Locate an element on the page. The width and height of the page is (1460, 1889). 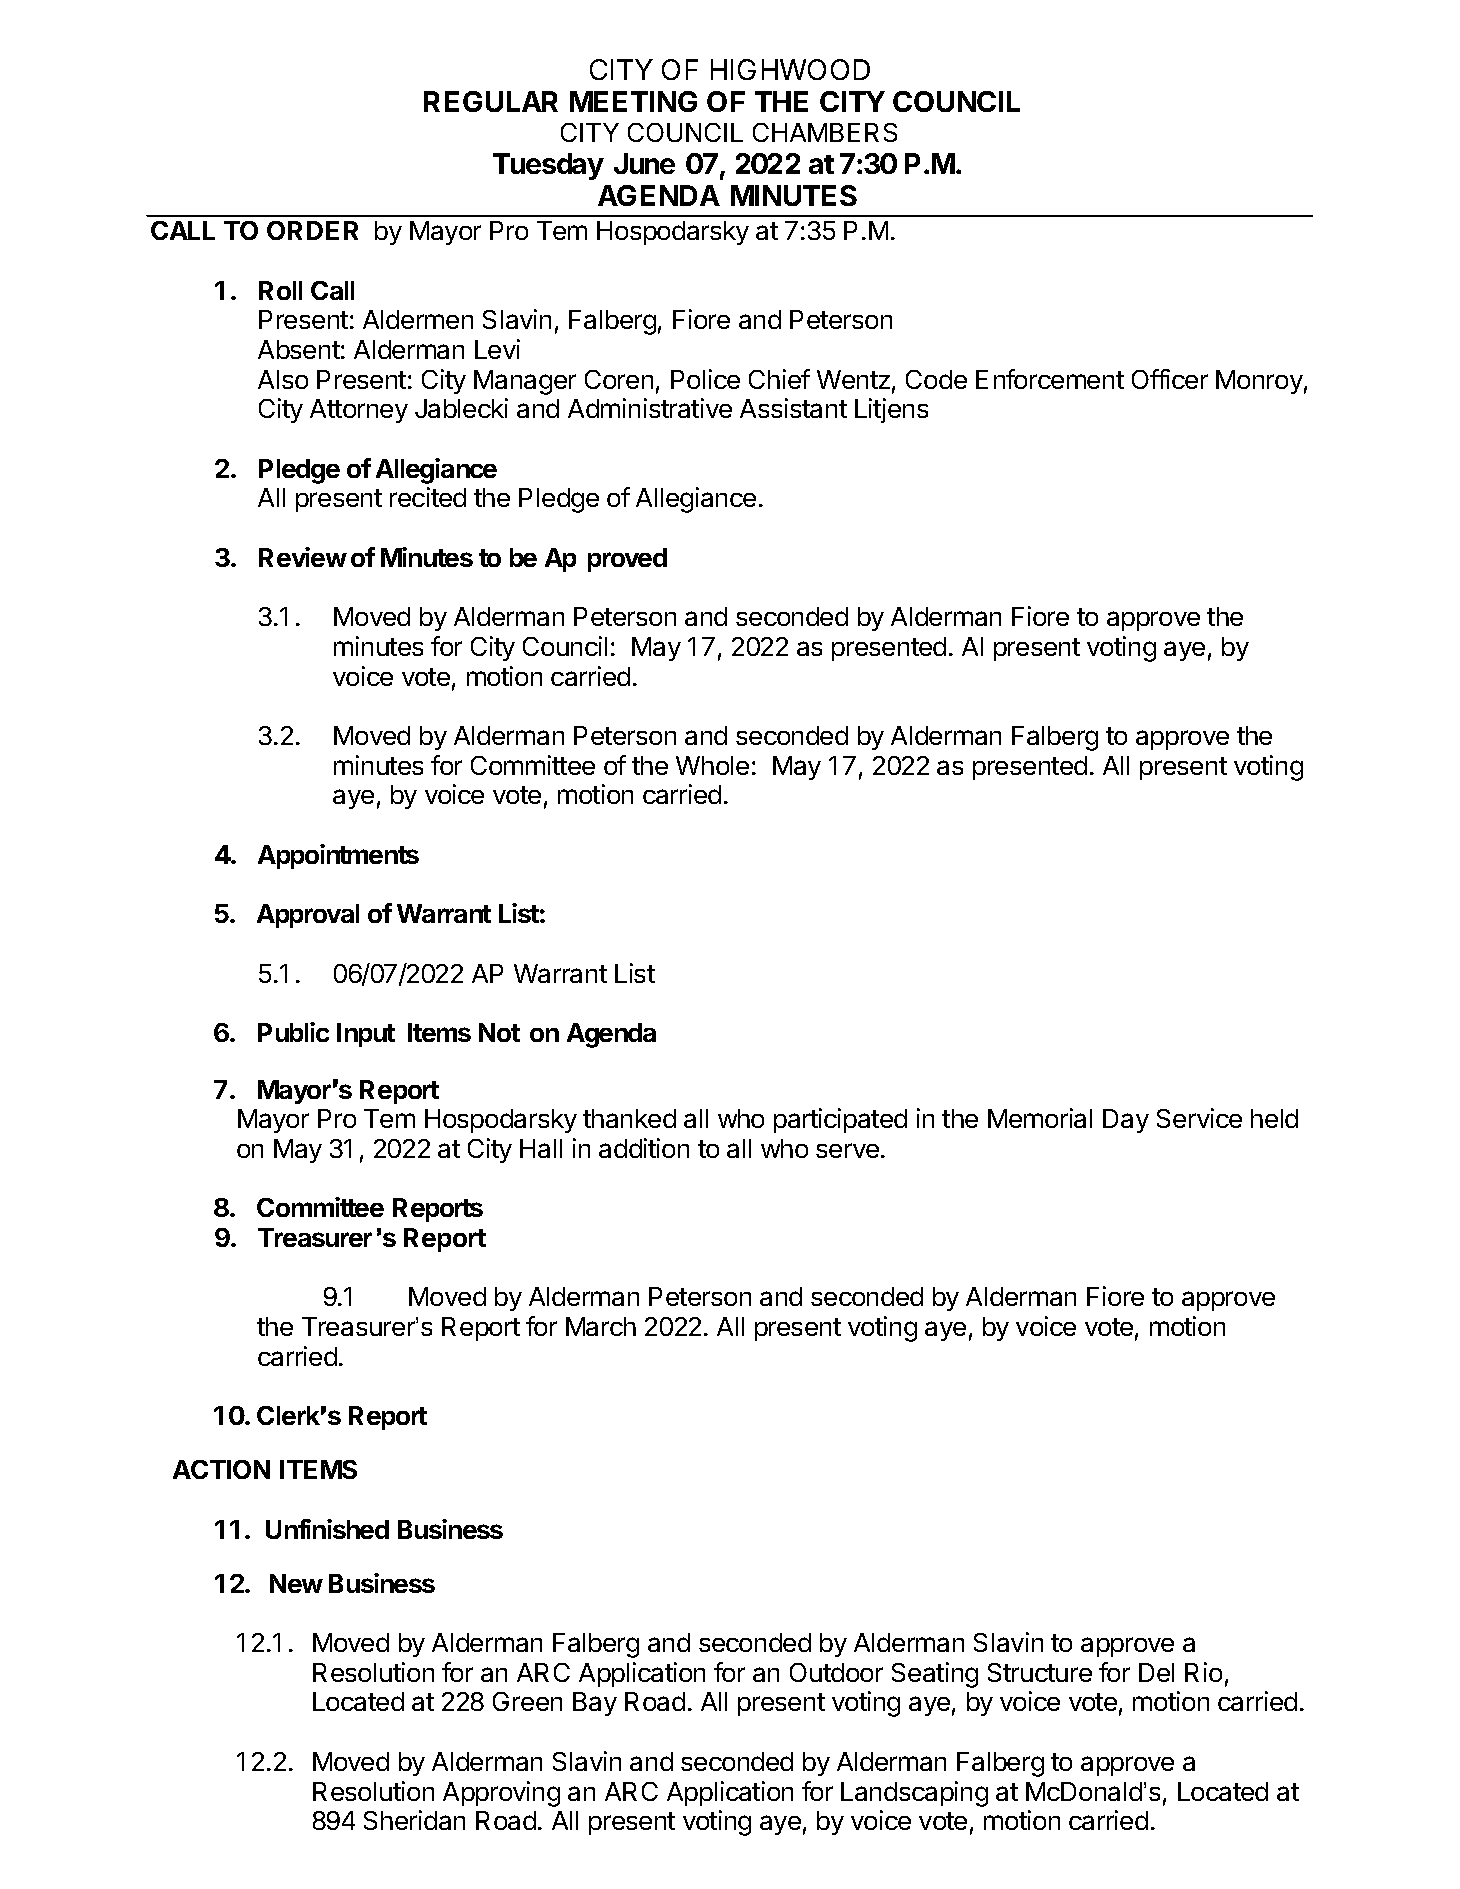
Outdoor is located at coordinates (836, 1672).
